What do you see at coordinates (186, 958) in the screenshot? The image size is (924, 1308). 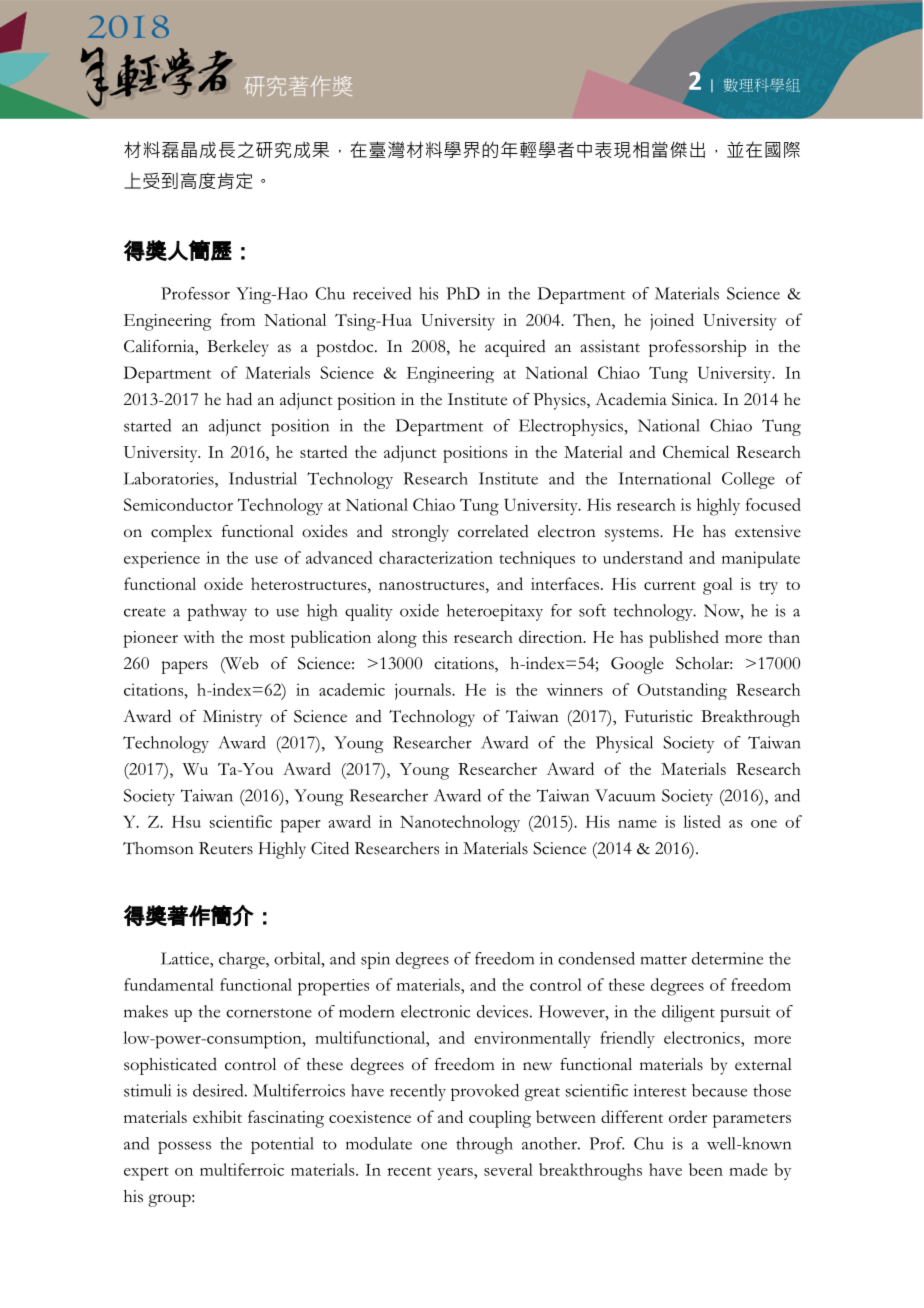 I see `Lattice` at bounding box center [186, 958].
